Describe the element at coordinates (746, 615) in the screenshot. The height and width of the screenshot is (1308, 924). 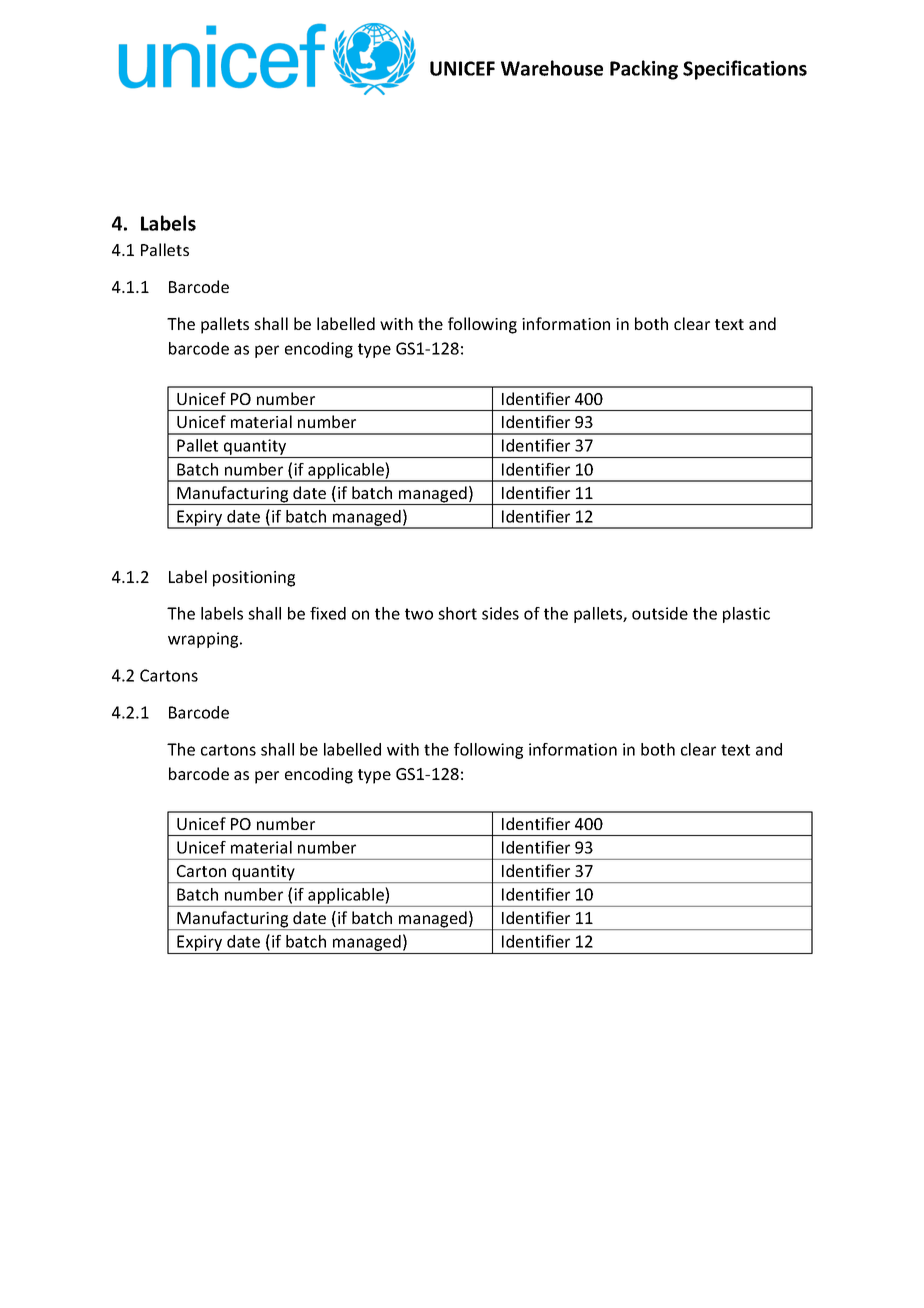
I see `plastic` at that location.
